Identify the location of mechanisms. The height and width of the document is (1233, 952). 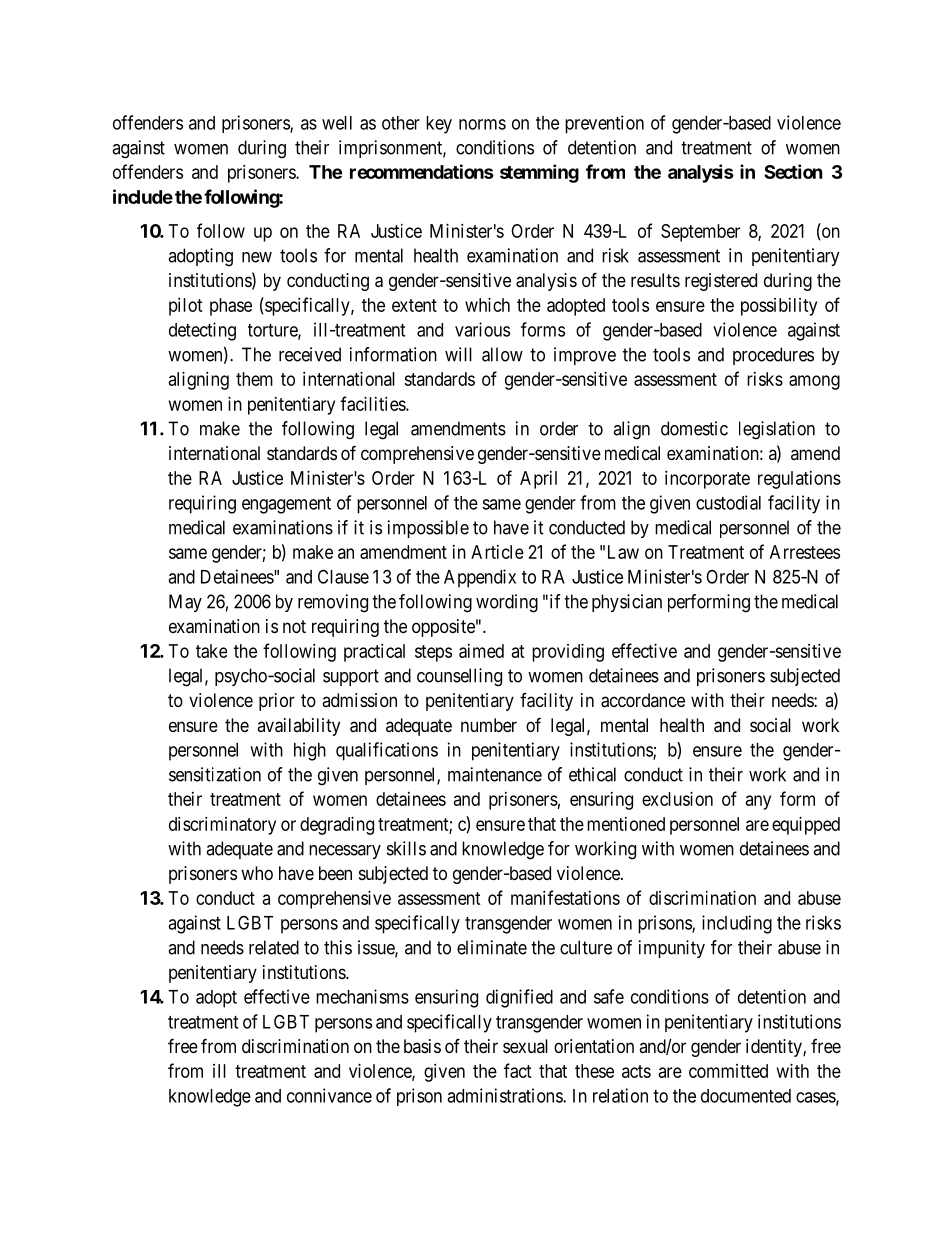
(362, 996).
